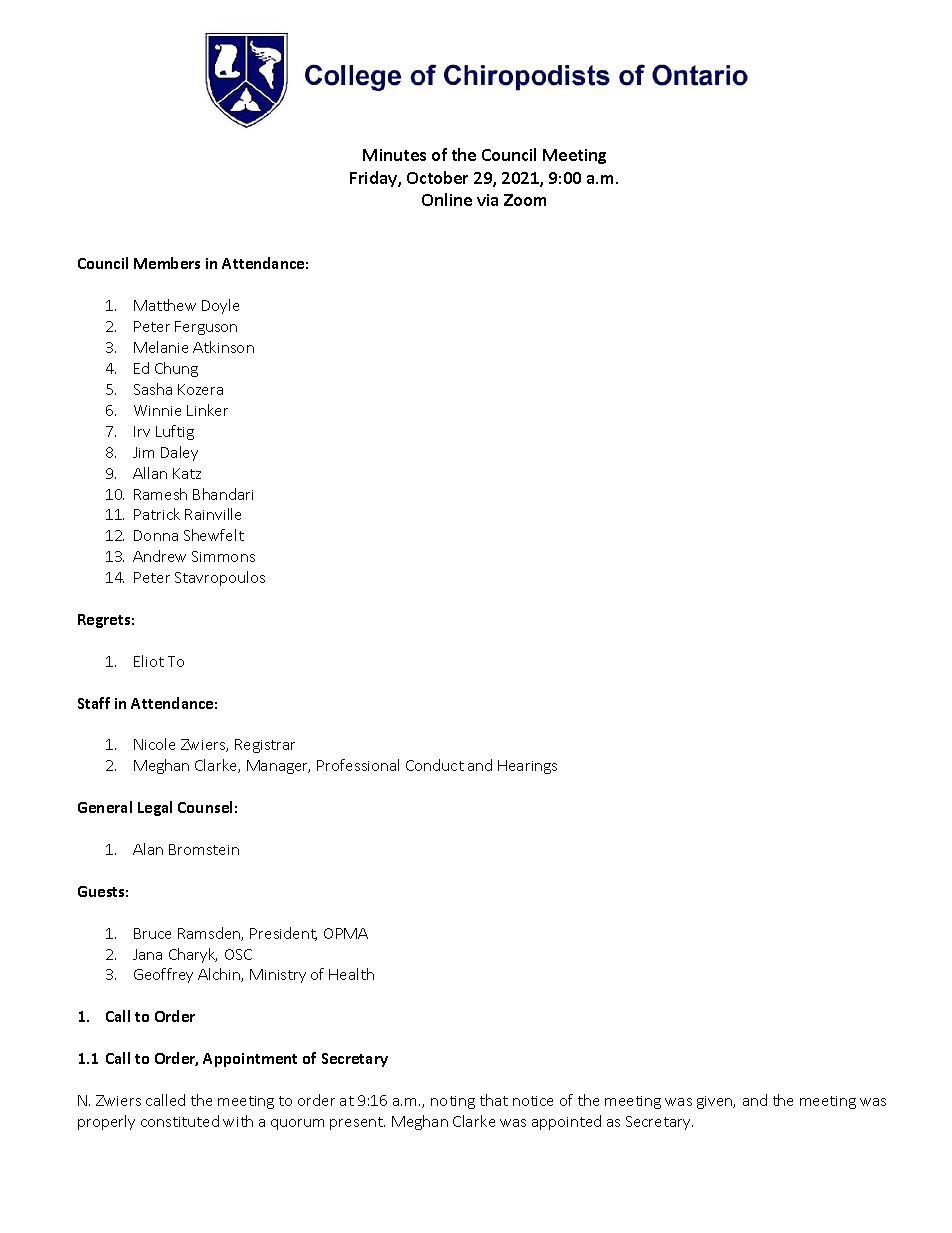 The image size is (952, 1233). I want to click on Zoom, so click(525, 200).
